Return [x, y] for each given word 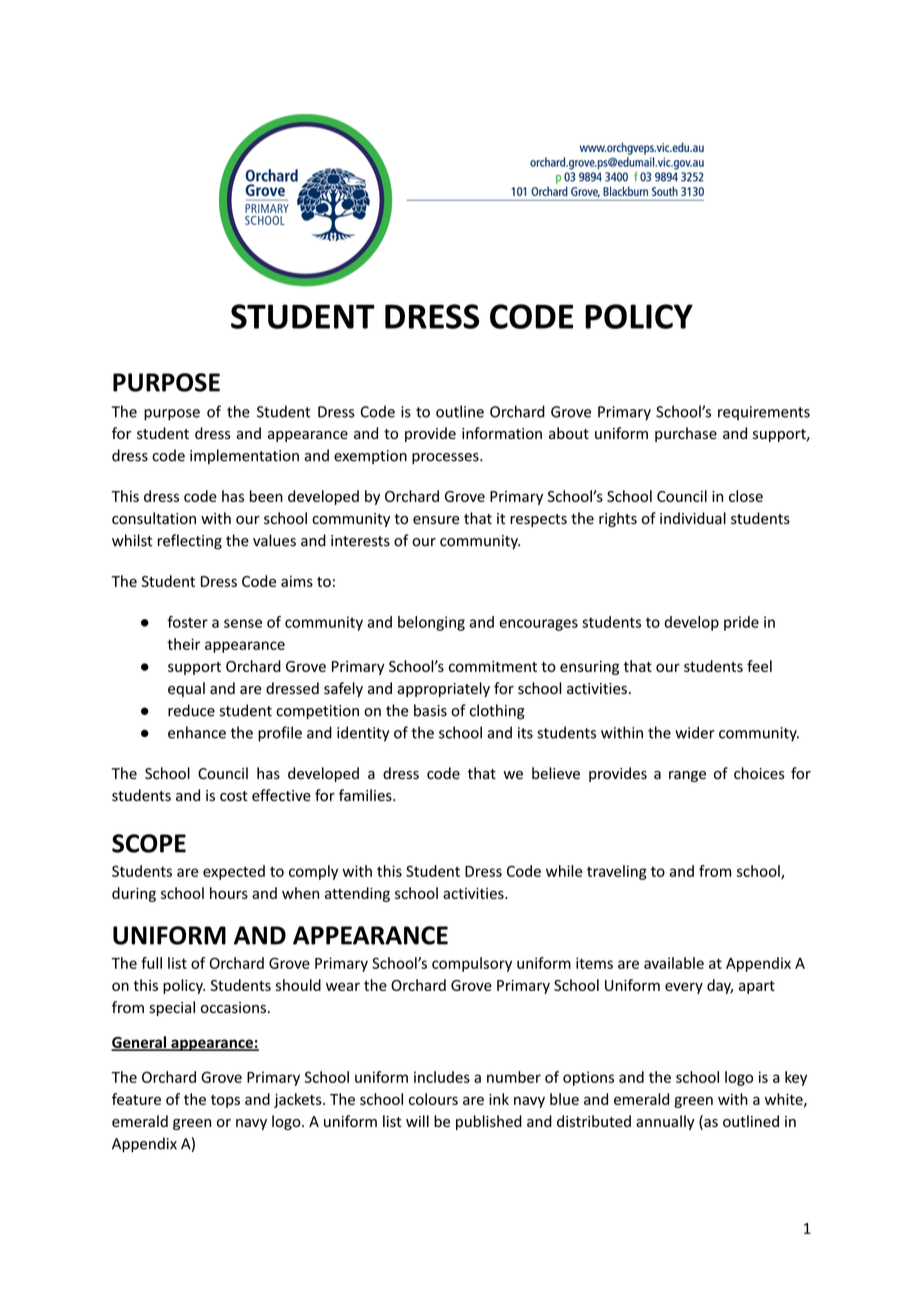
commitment [493, 666]
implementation [244, 456]
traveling [617, 872]
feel [759, 666]
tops [225, 1101]
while [564, 871]
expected [234, 872]
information [502, 433]
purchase [686, 434]
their [183, 644]
